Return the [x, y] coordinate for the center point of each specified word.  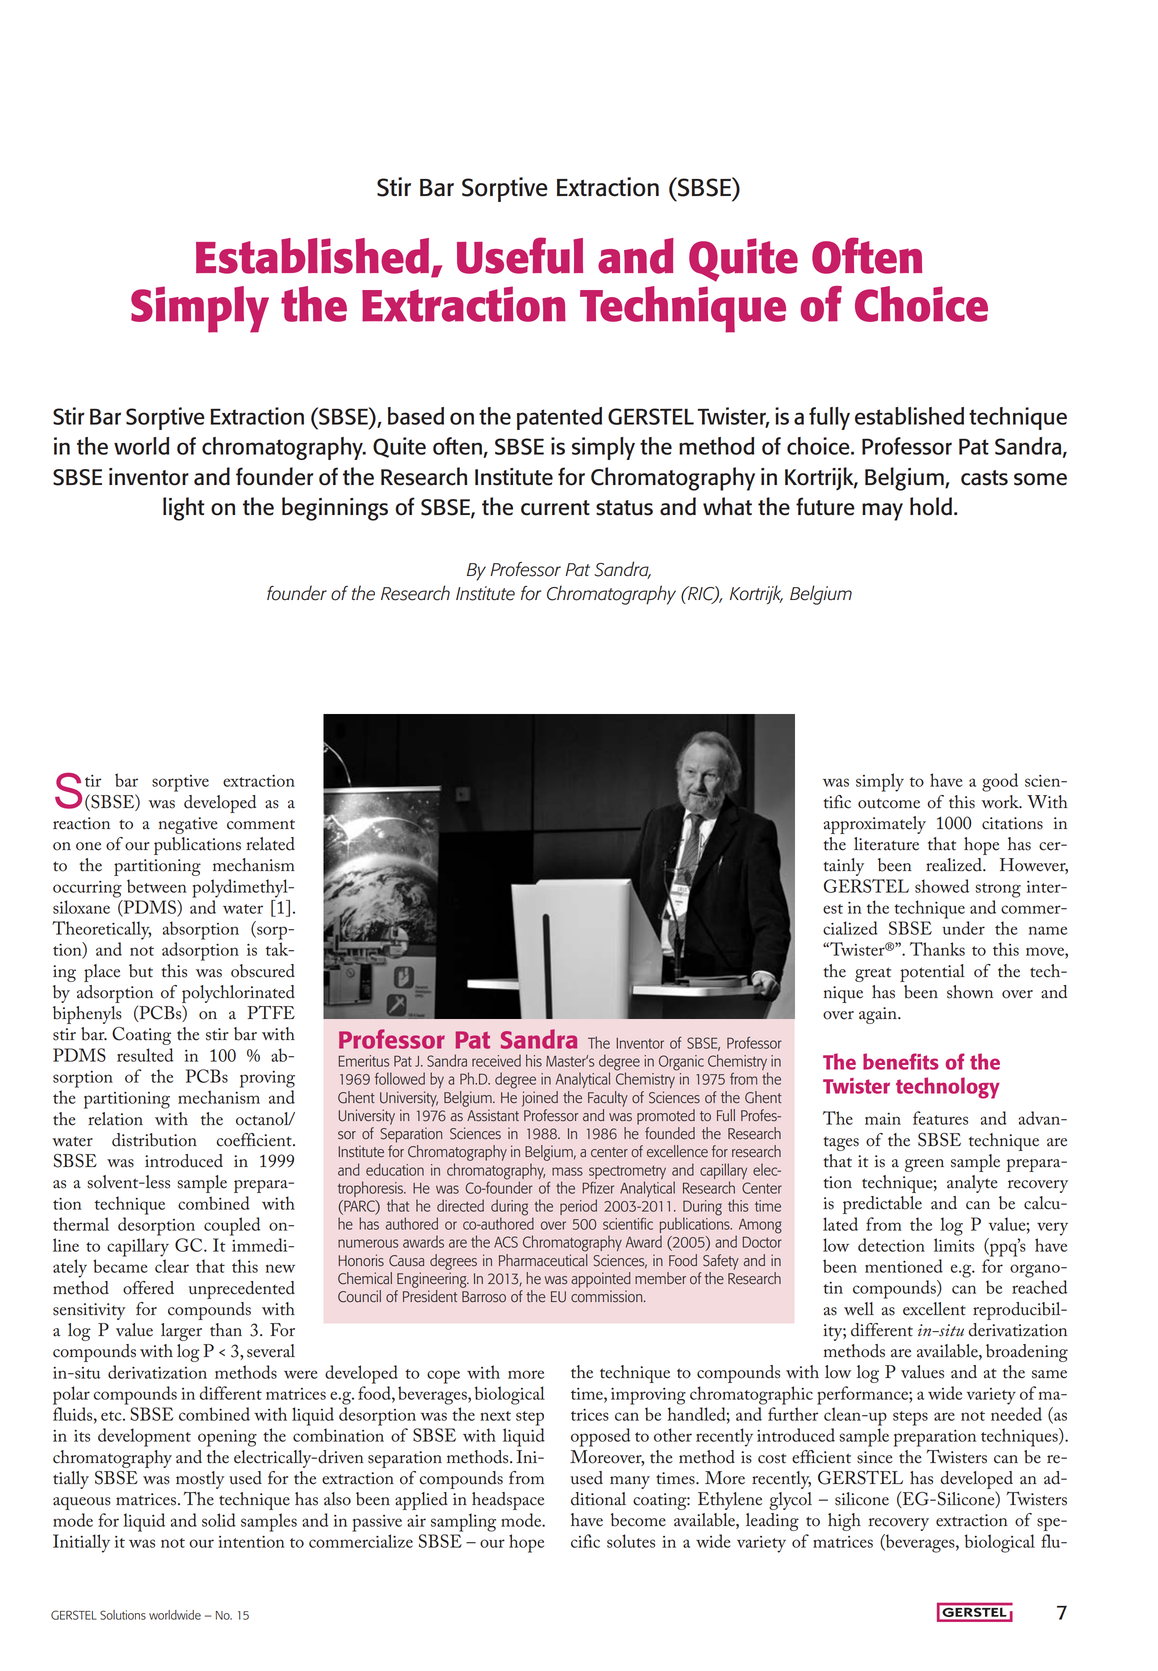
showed [942, 886]
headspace [508, 1501]
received [496, 1060]
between [157, 886]
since [875, 1457]
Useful [520, 255]
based [416, 416]
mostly [200, 1480]
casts [984, 478]
